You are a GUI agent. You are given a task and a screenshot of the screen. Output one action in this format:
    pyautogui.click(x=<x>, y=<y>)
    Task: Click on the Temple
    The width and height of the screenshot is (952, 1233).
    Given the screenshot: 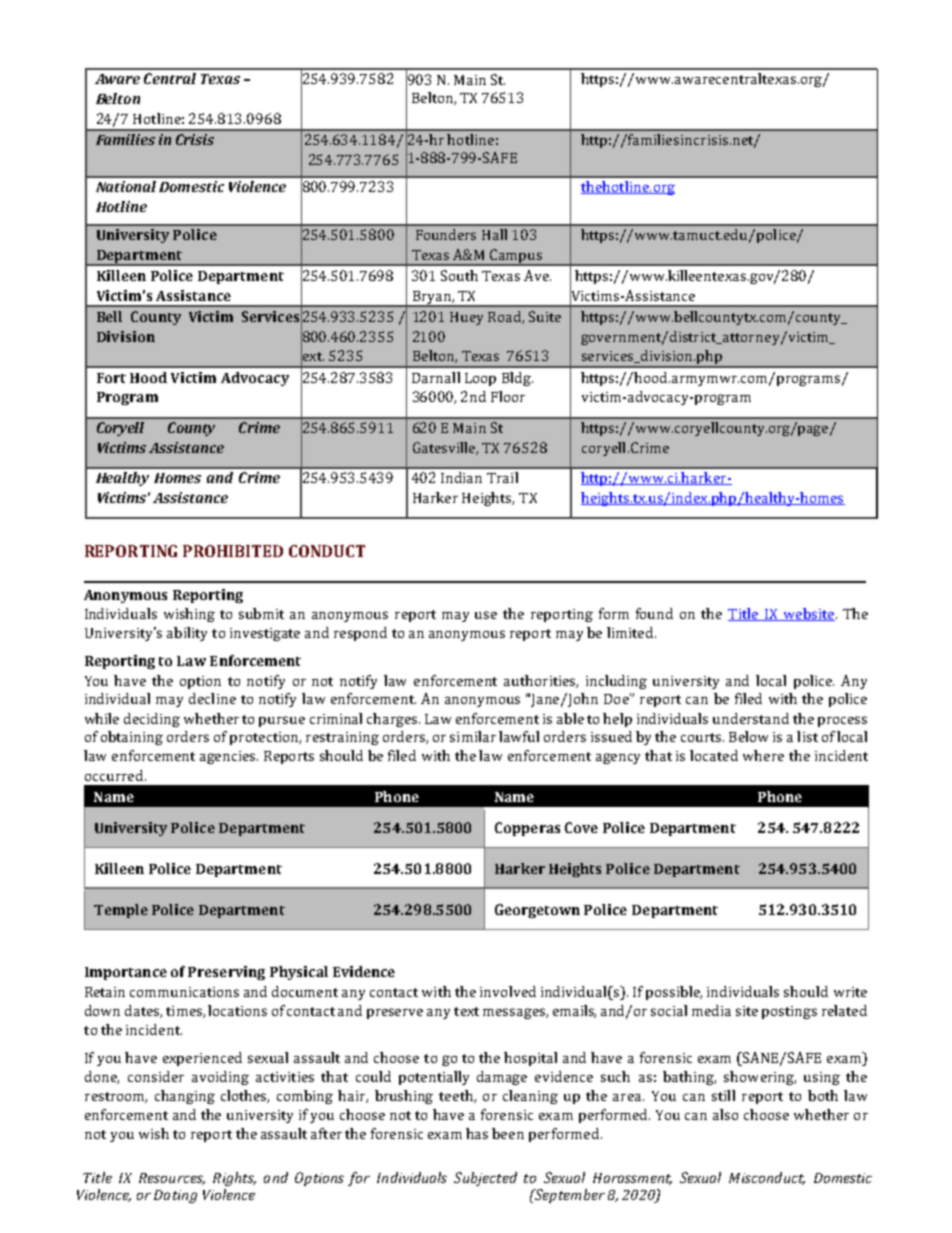 What is the action you would take?
    pyautogui.click(x=121, y=911)
